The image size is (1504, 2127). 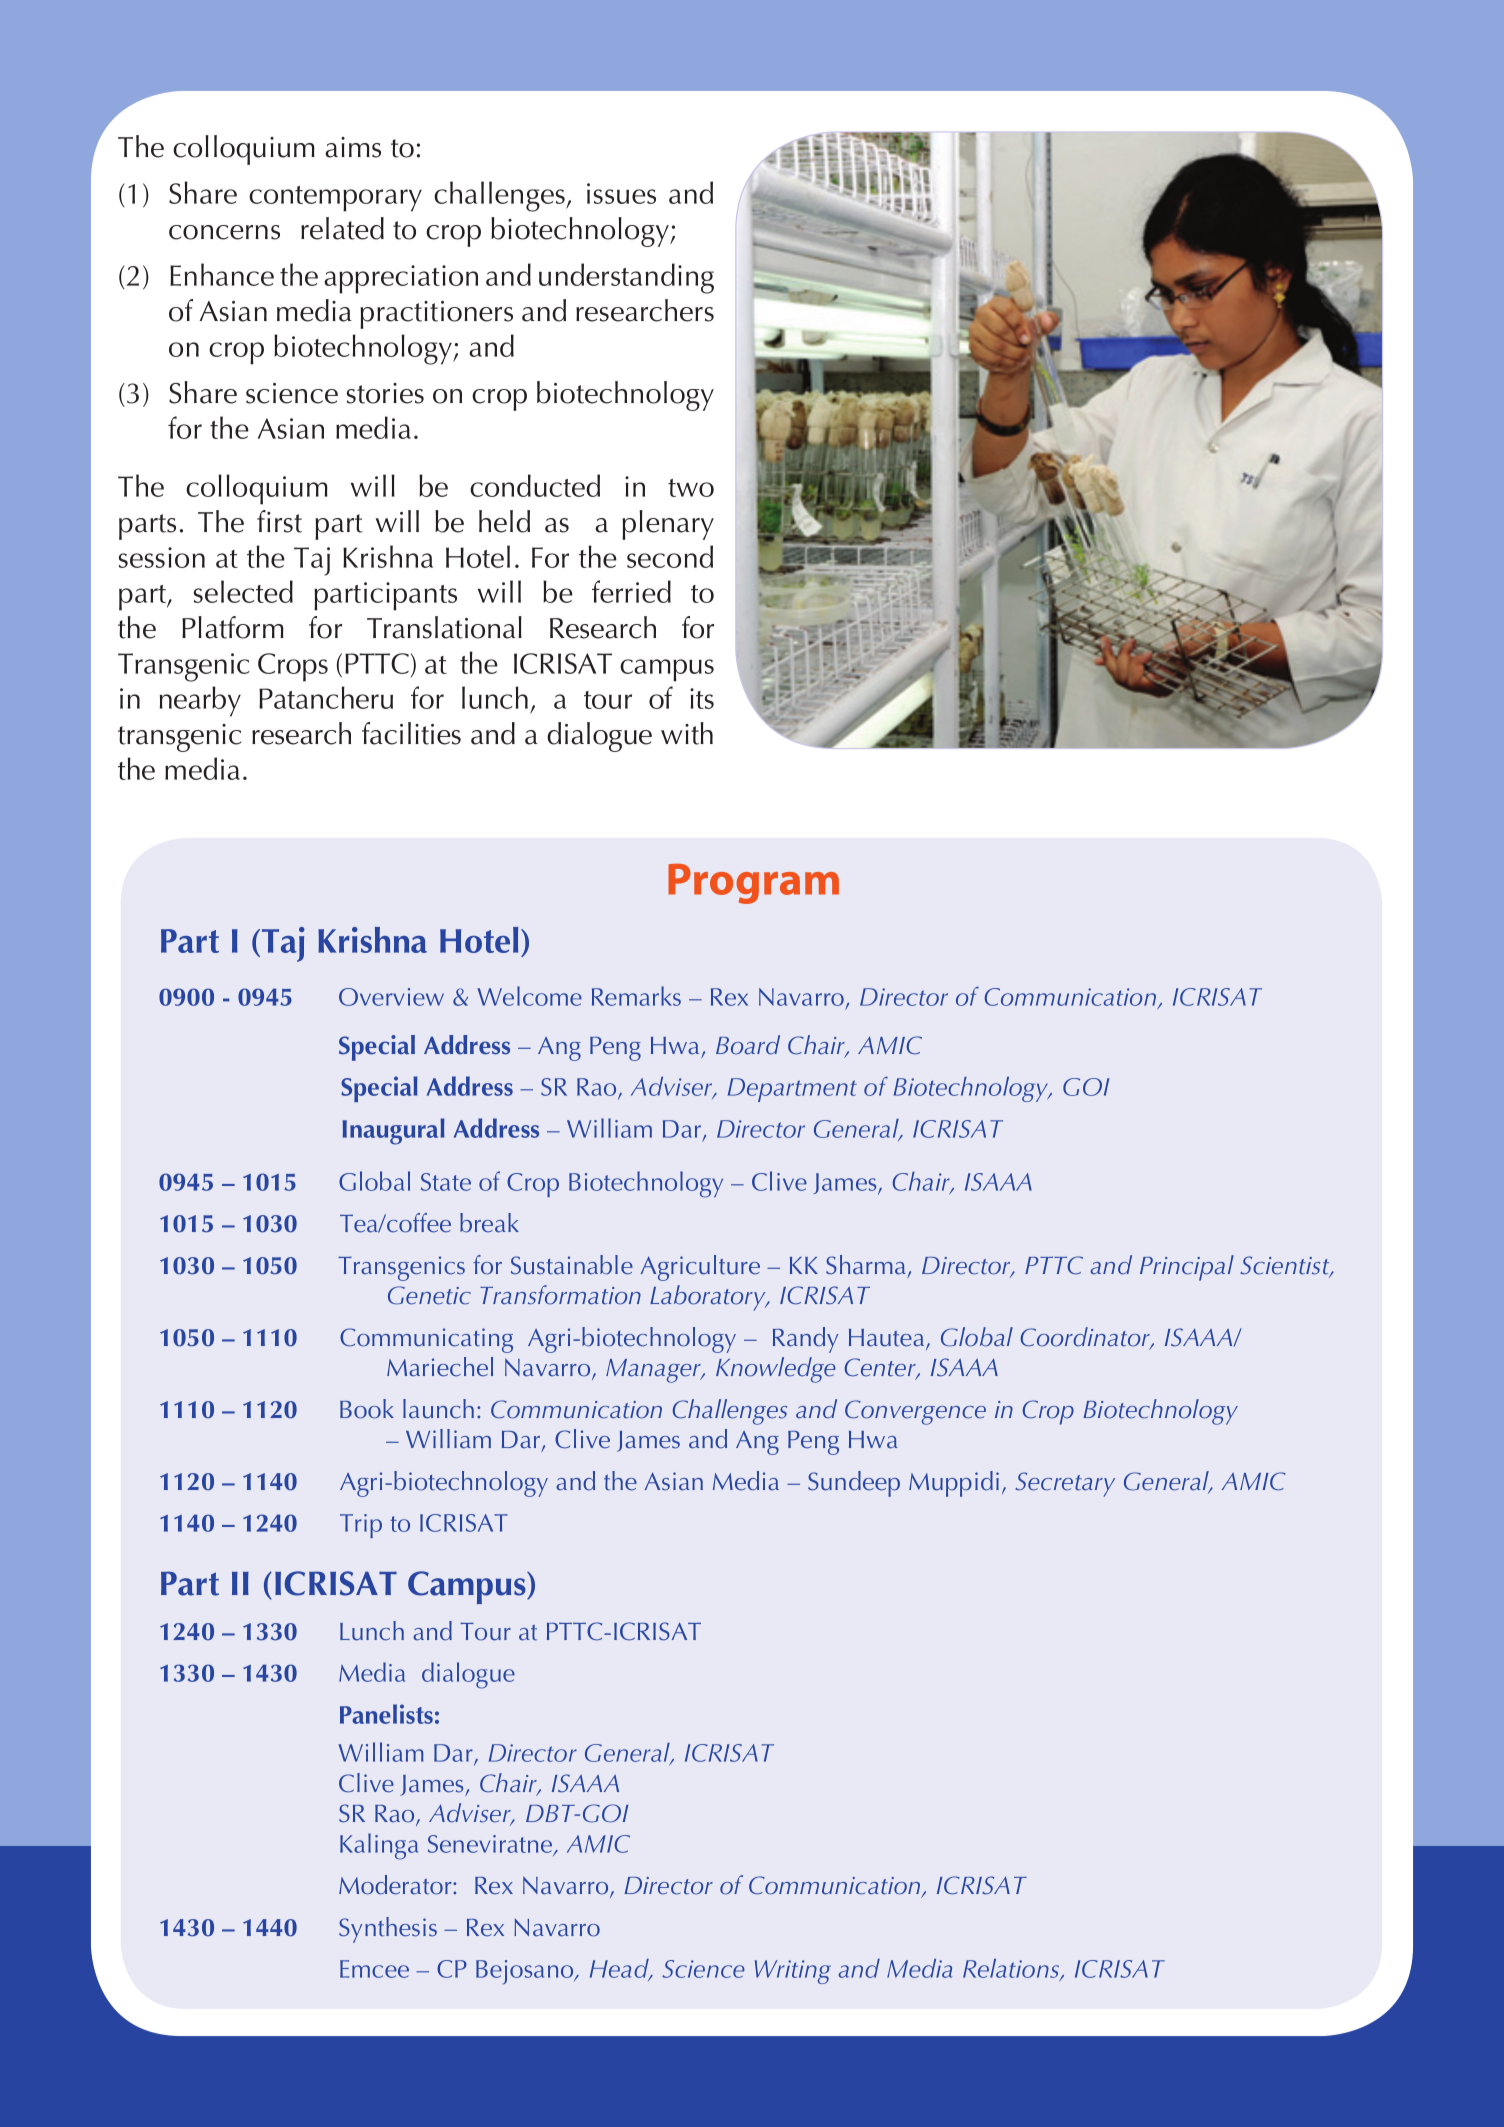 I want to click on facilities, so click(x=411, y=733).
